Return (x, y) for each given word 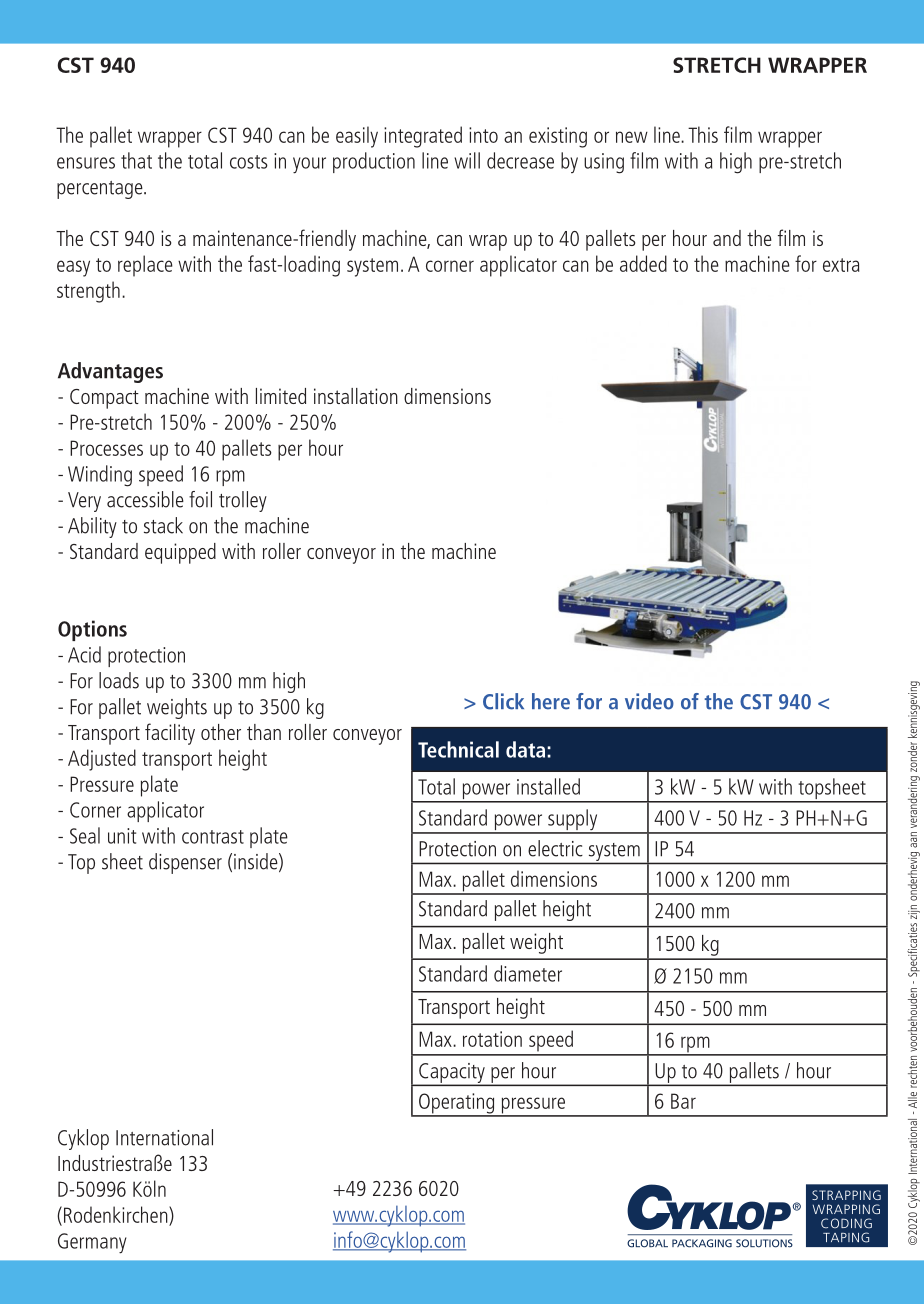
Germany (92, 1243)
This (703, 134)
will (467, 160)
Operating (457, 1104)
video (649, 701)
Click (503, 701)
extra (841, 265)
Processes (106, 448)
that (136, 160)
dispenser (185, 863)
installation (356, 396)
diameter (528, 973)
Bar (683, 1101)
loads (119, 680)
